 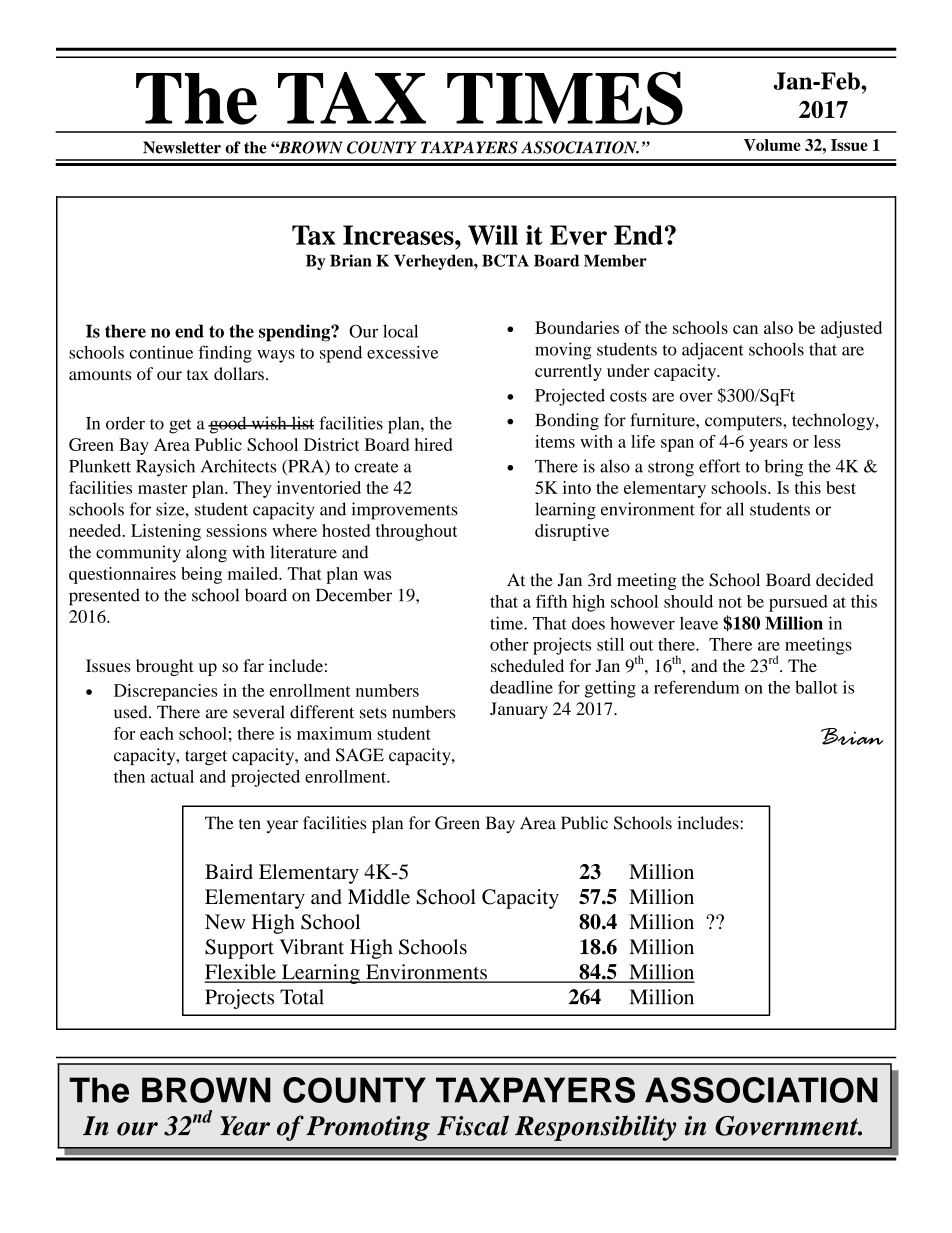 What do you see at coordinates (368, 1128) in the screenshot?
I see `Promoting` at bounding box center [368, 1128].
